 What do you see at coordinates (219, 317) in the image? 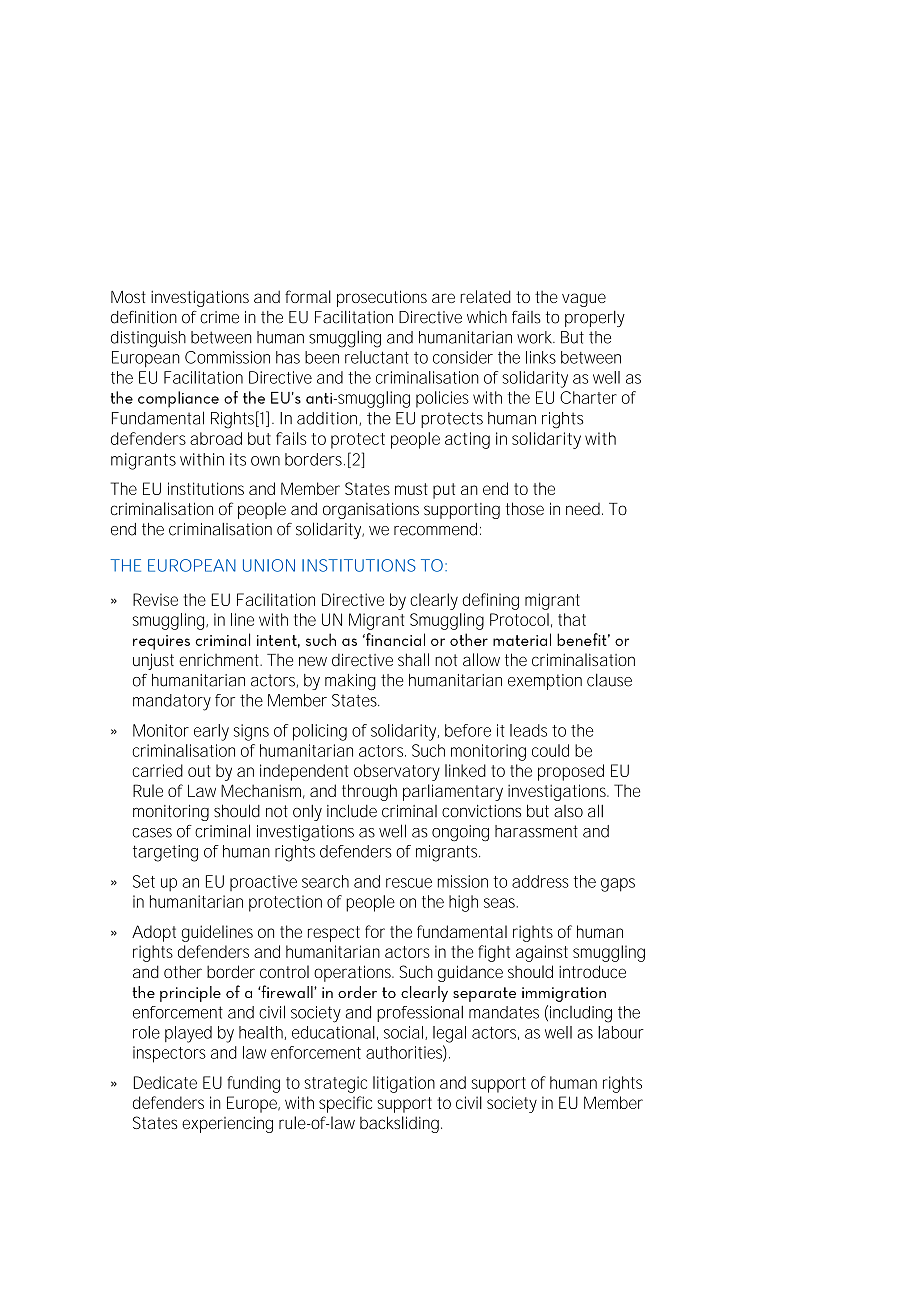
I see `crime` at bounding box center [219, 317].
